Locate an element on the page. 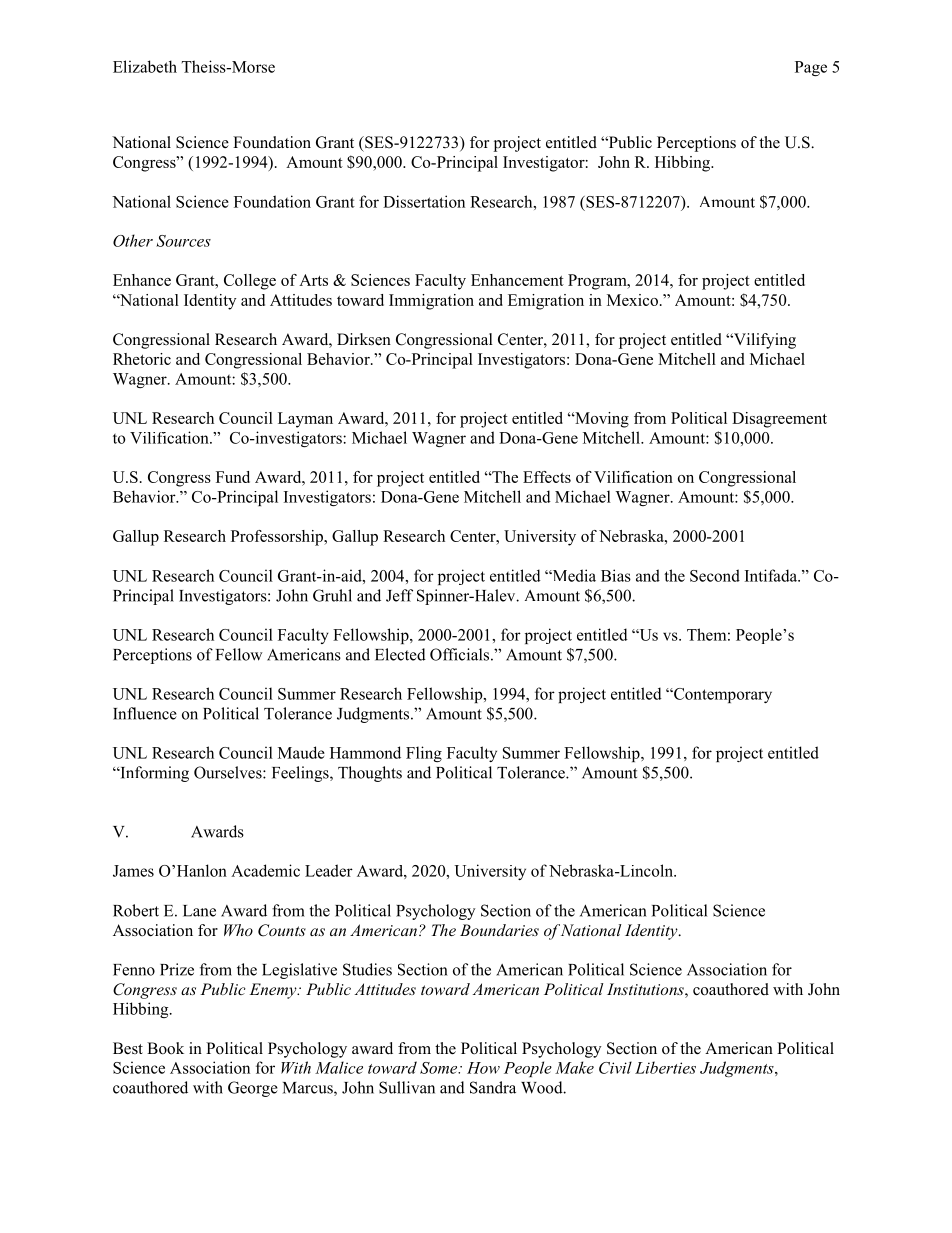 Image resolution: width=952 pixels, height=1233 pixels. Page is located at coordinates (811, 68).
